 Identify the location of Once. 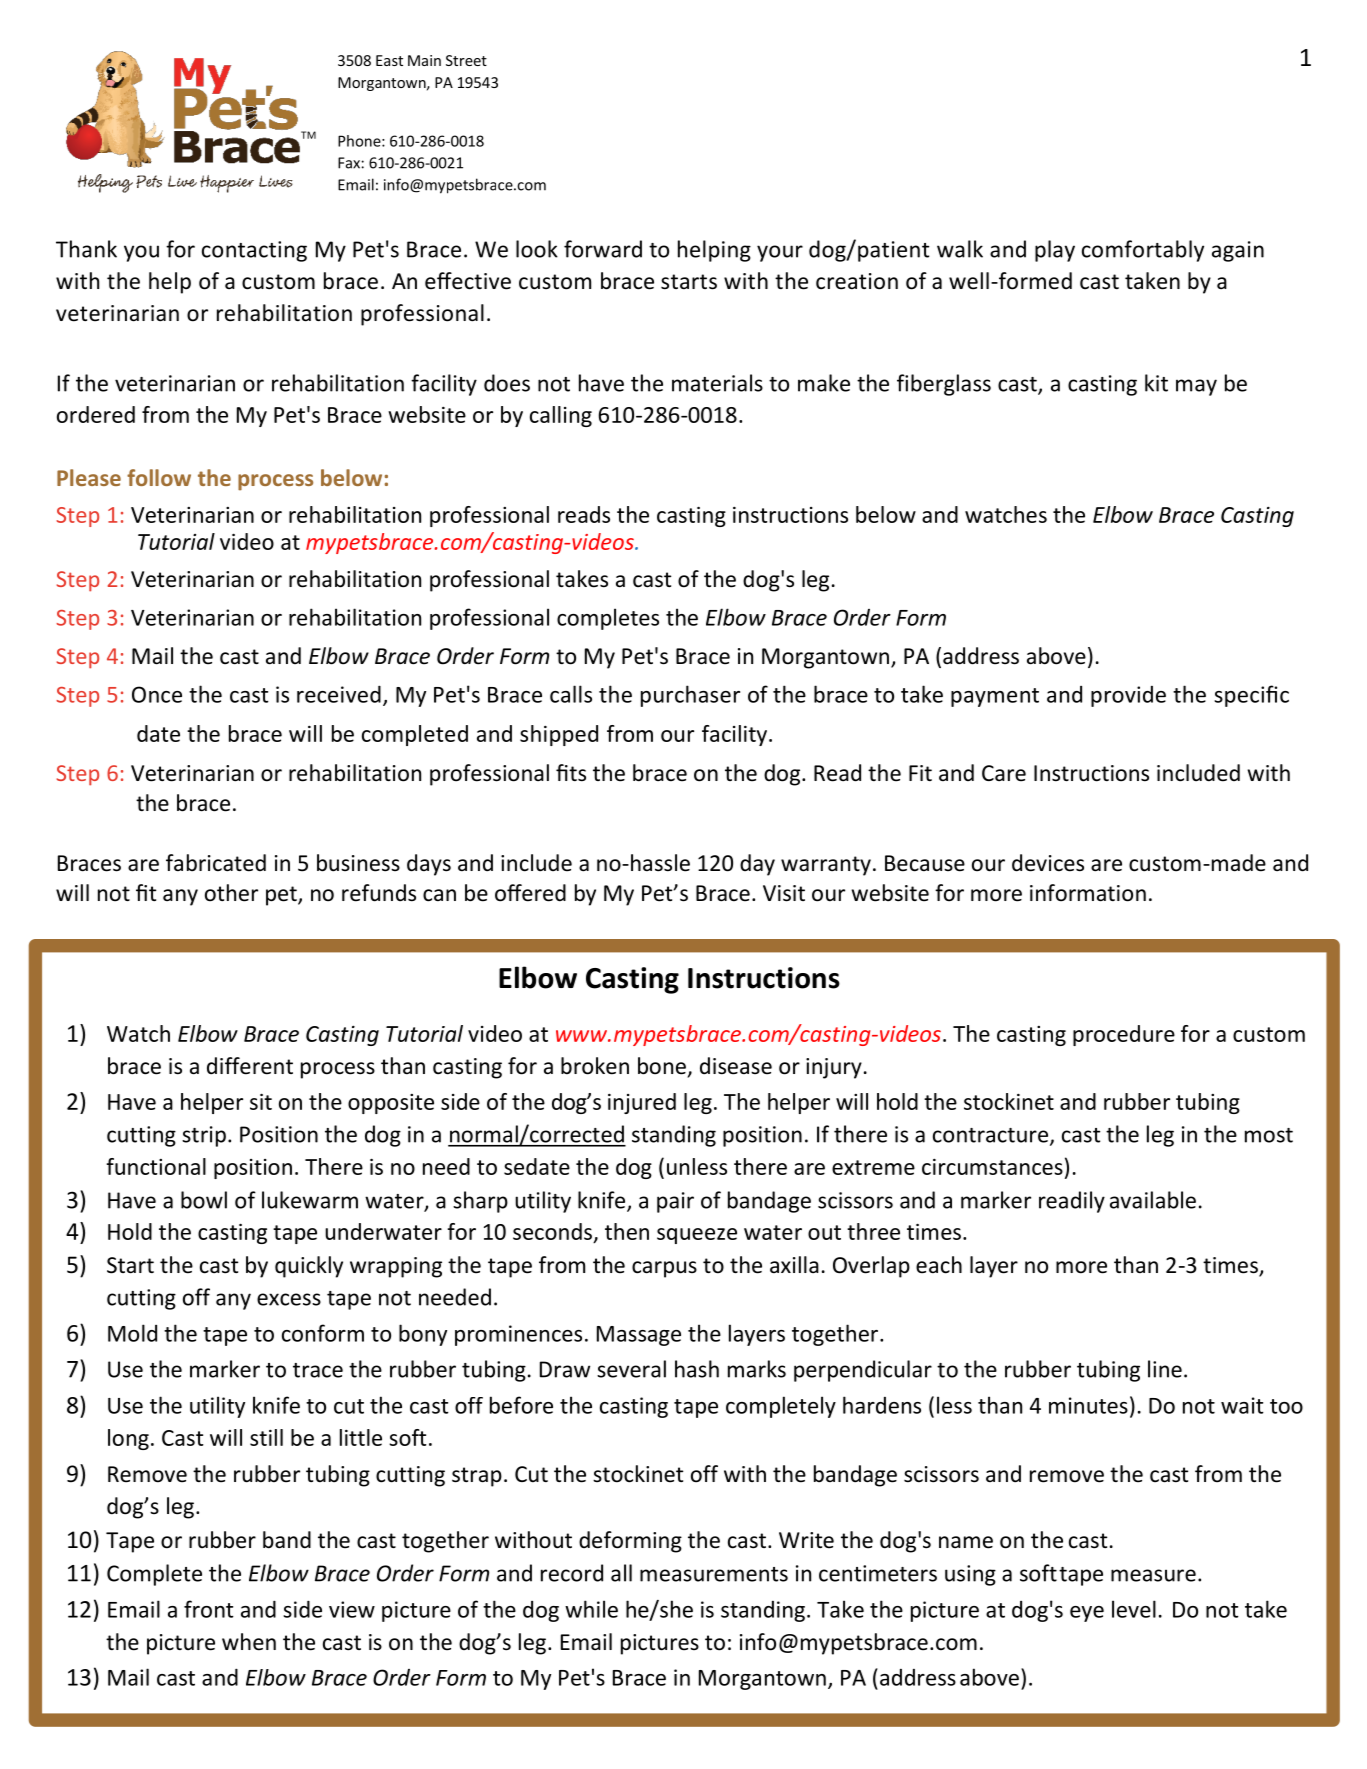
(157, 694).
